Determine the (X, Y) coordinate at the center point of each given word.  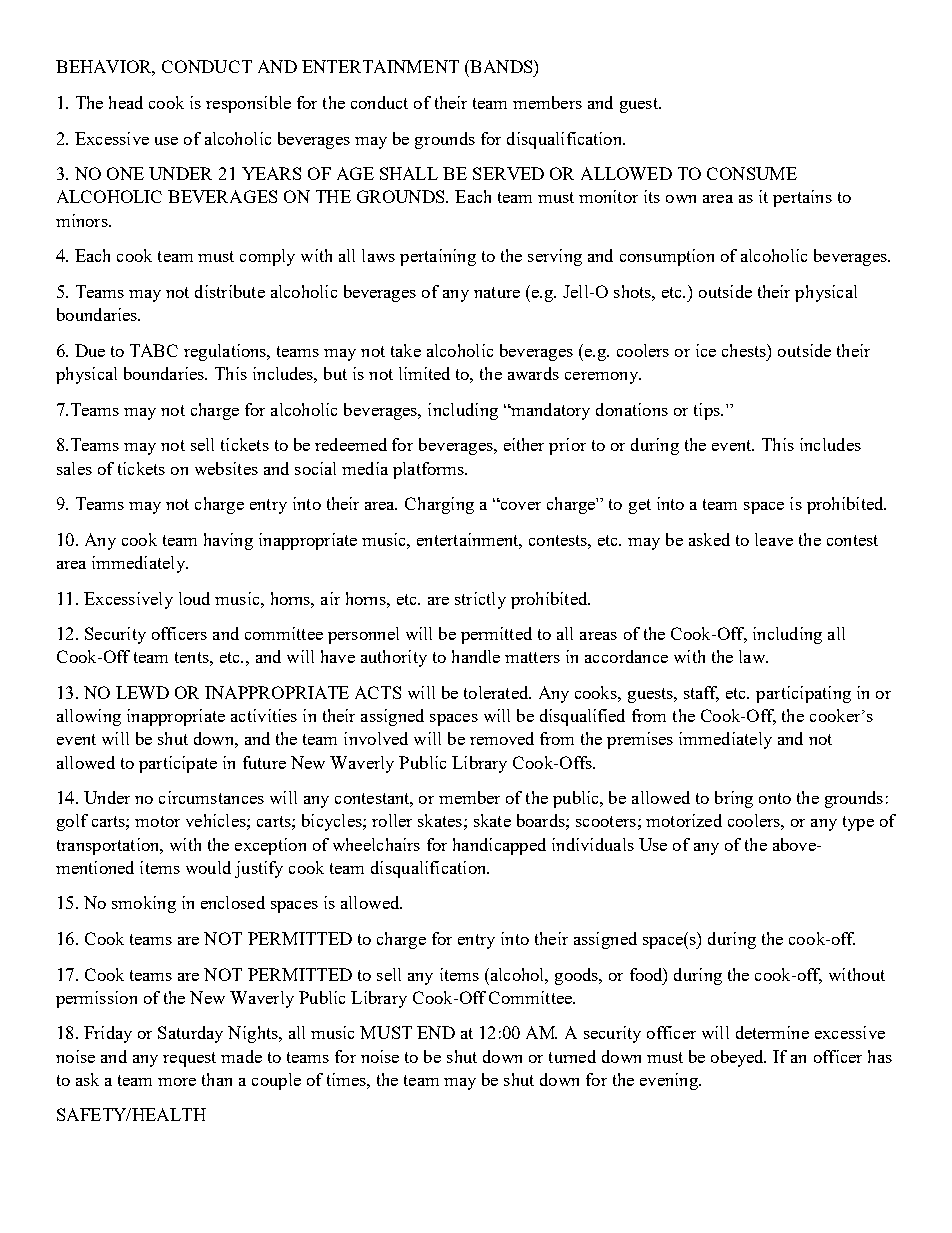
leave (774, 539)
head (126, 102)
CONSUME (752, 173)
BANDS (501, 66)
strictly (480, 600)
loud (194, 598)
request (189, 1059)
